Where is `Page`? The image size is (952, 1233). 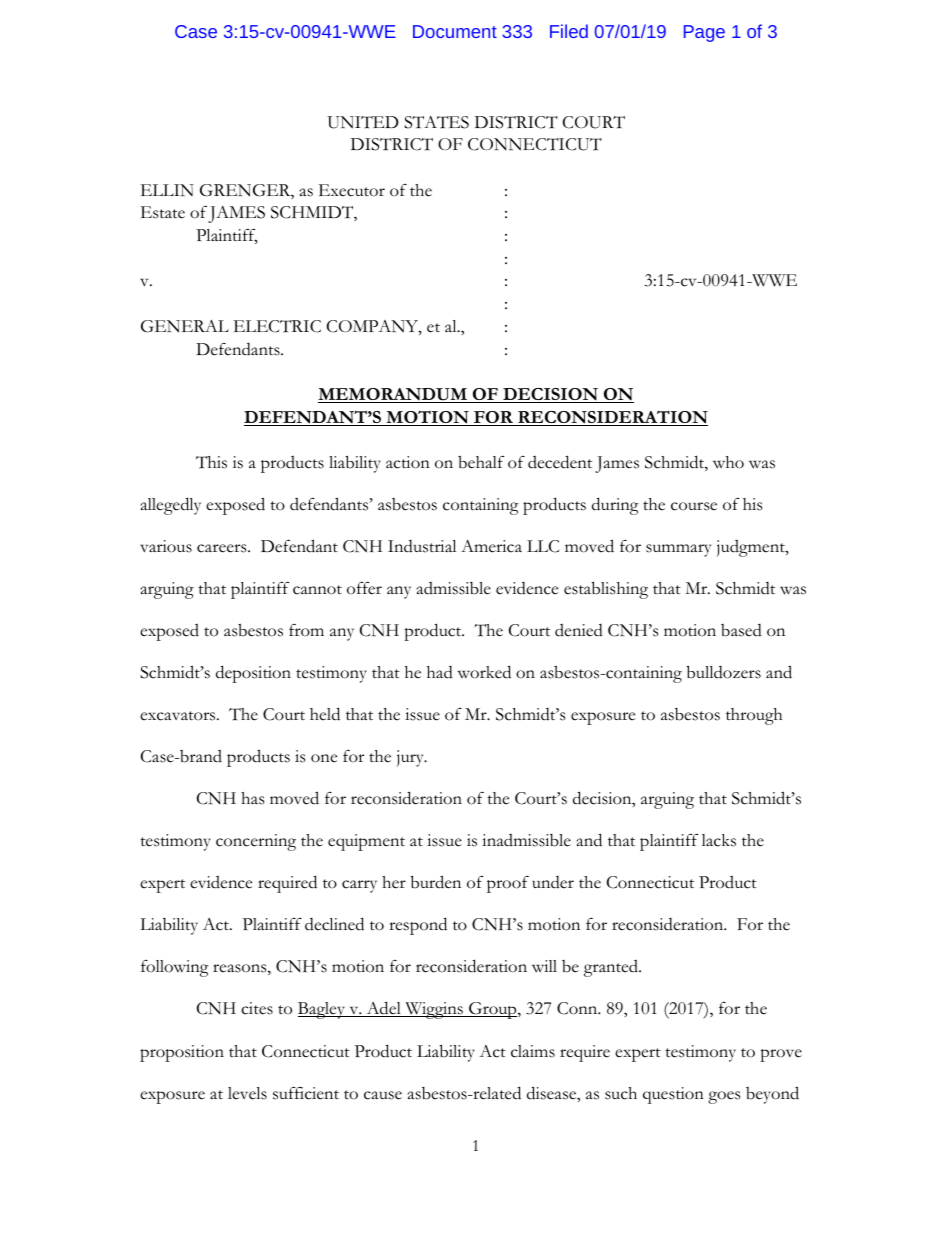
Page is located at coordinates (704, 33).
